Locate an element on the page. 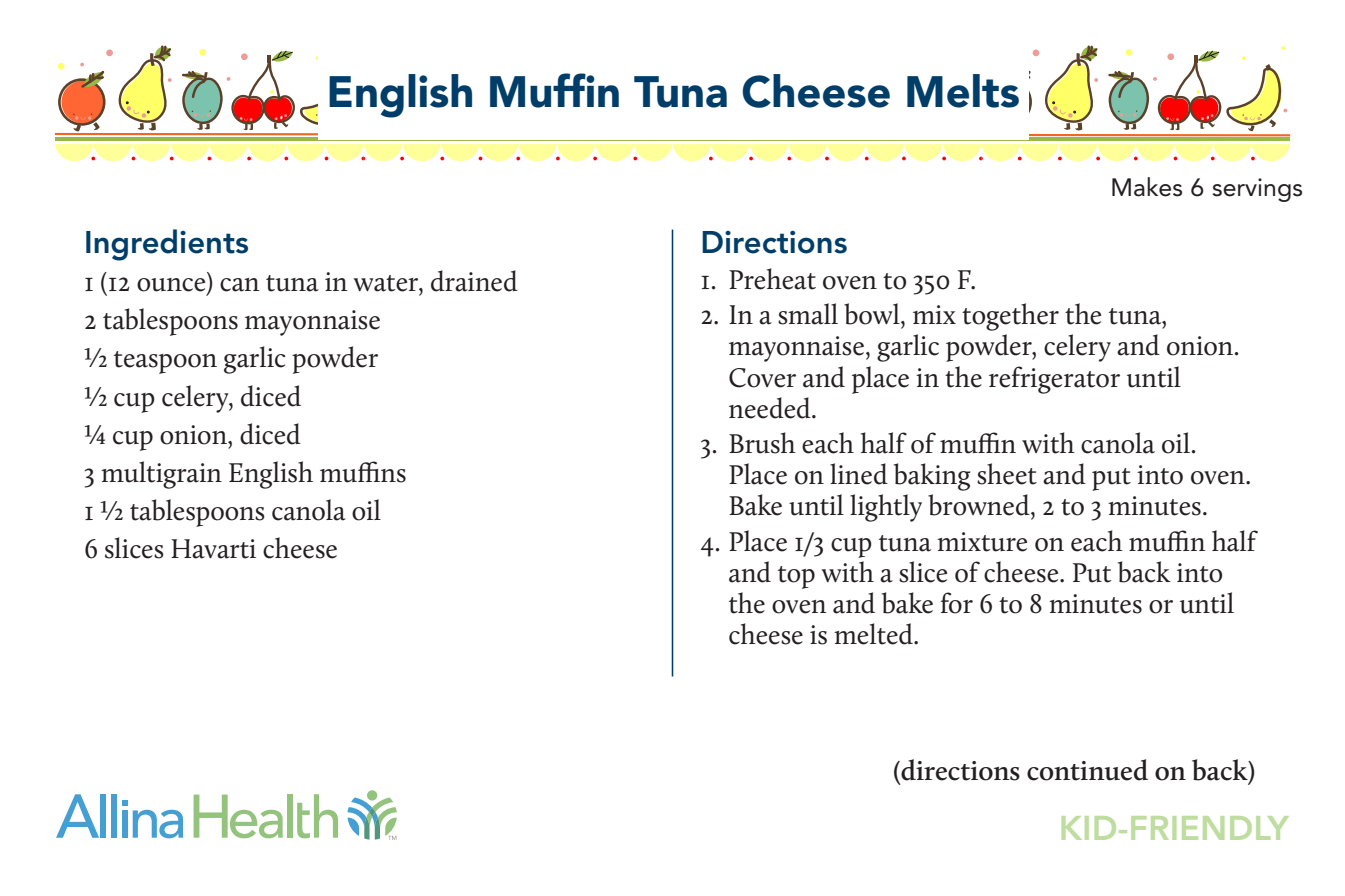 The image size is (1345, 896). small is located at coordinates (808, 314).
